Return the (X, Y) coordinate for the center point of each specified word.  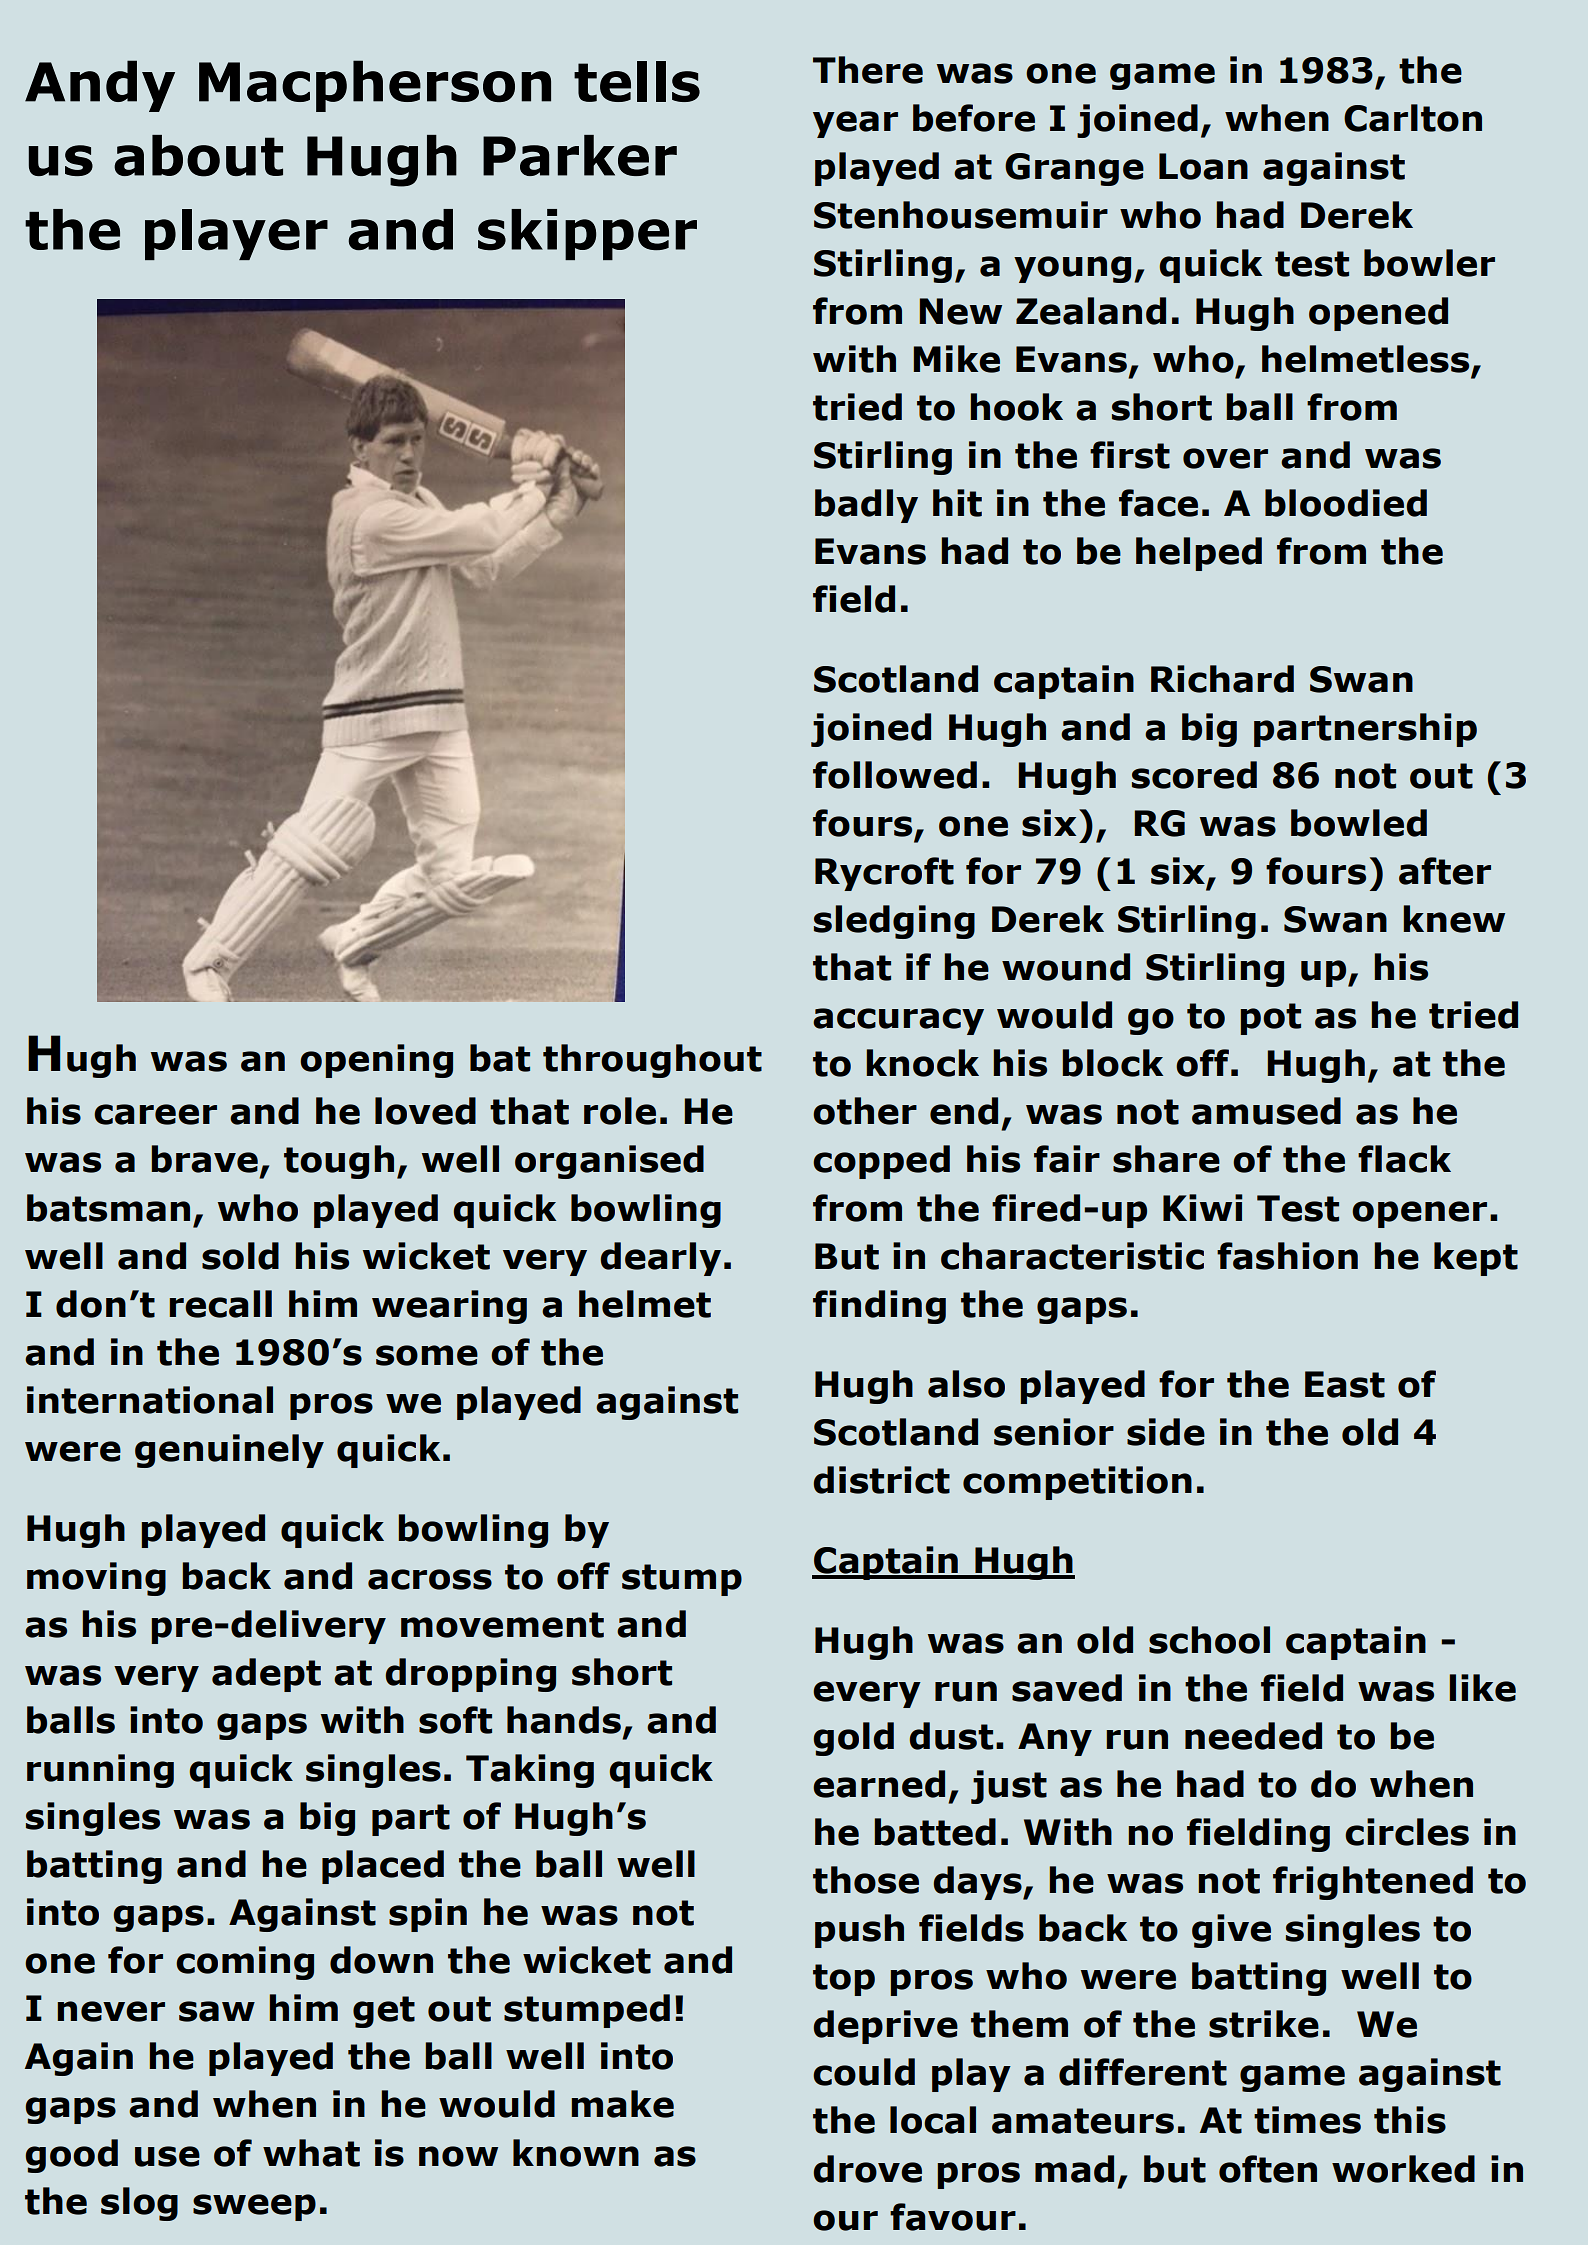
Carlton (1413, 118)
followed (895, 775)
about (198, 156)
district (881, 1480)
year (855, 124)
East (1345, 1384)
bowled (1359, 823)
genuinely (229, 1451)
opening (376, 1061)
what (311, 2153)
